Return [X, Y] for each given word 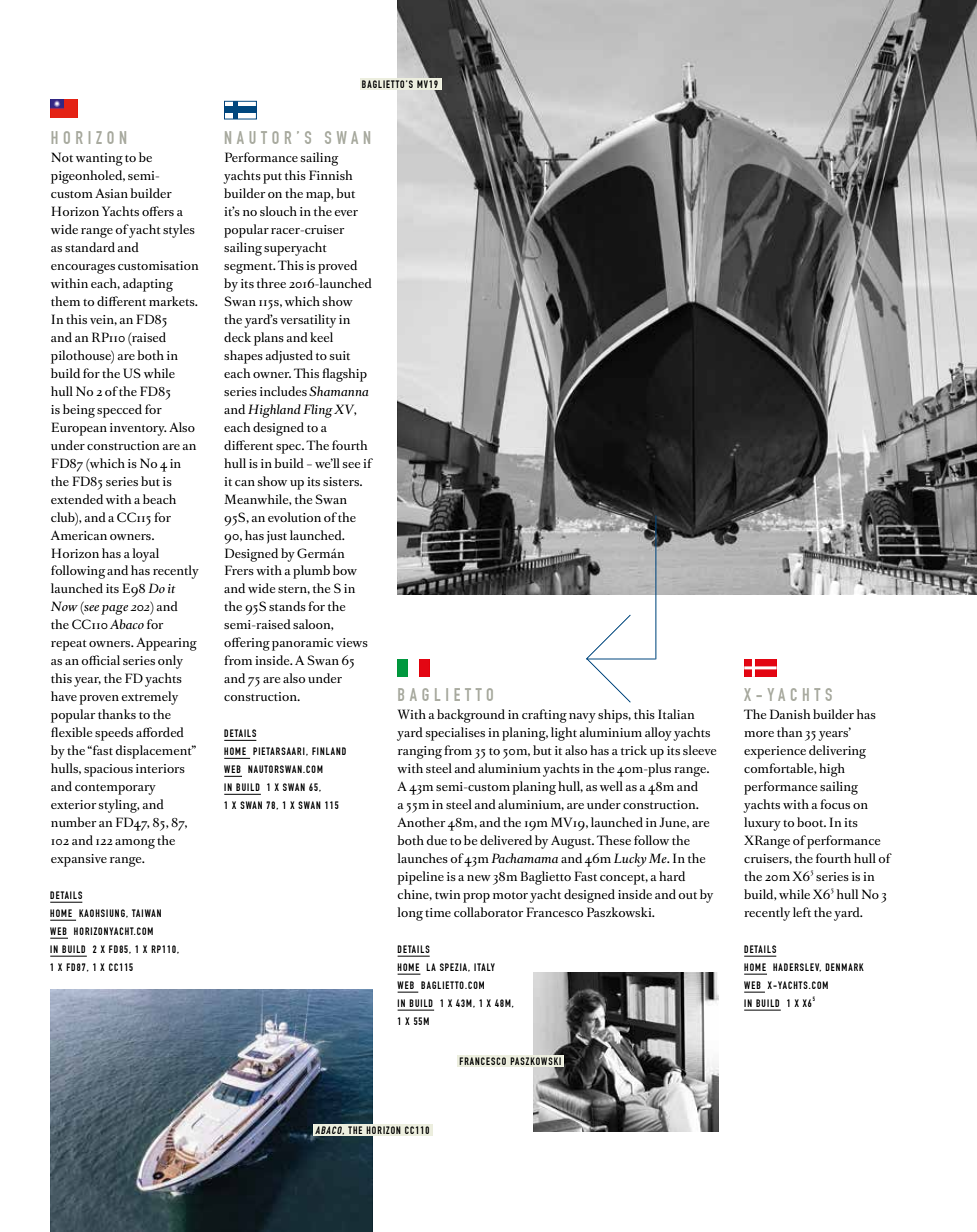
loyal [145, 555]
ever [346, 213]
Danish [790, 714]
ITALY [484, 967]
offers [158, 211]
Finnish [331, 175]
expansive [79, 860]
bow [345, 570]
